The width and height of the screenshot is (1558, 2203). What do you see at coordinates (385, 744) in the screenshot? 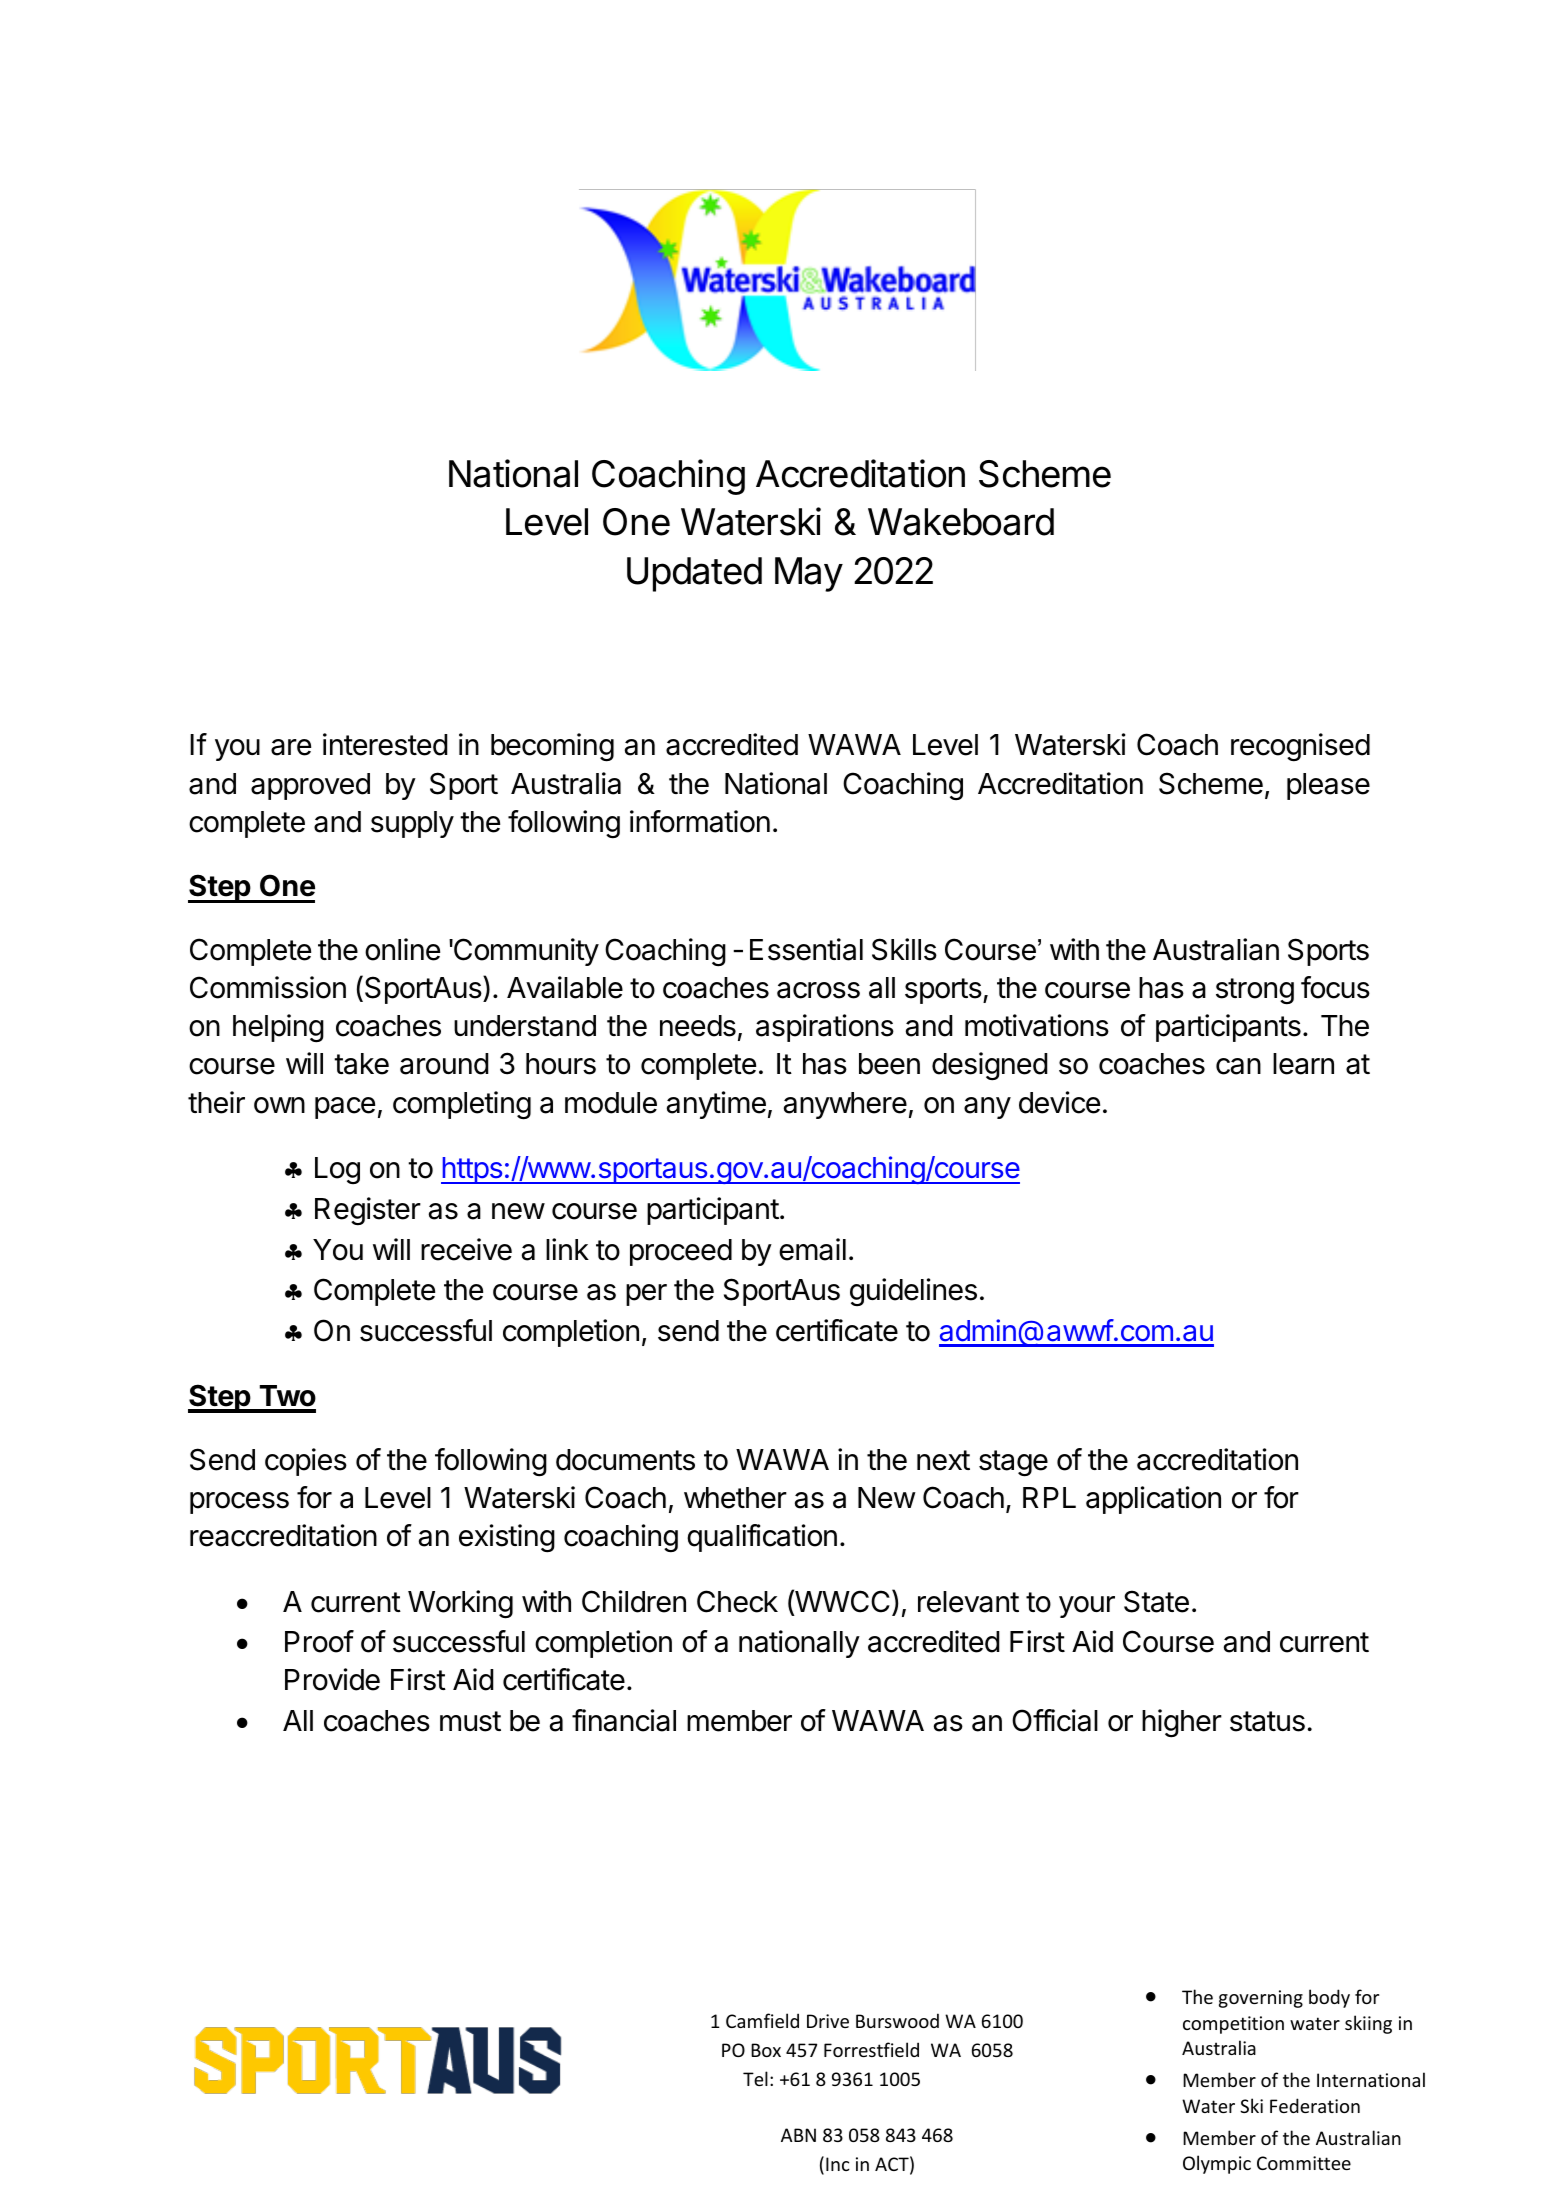
I see `interested` at bounding box center [385, 744].
